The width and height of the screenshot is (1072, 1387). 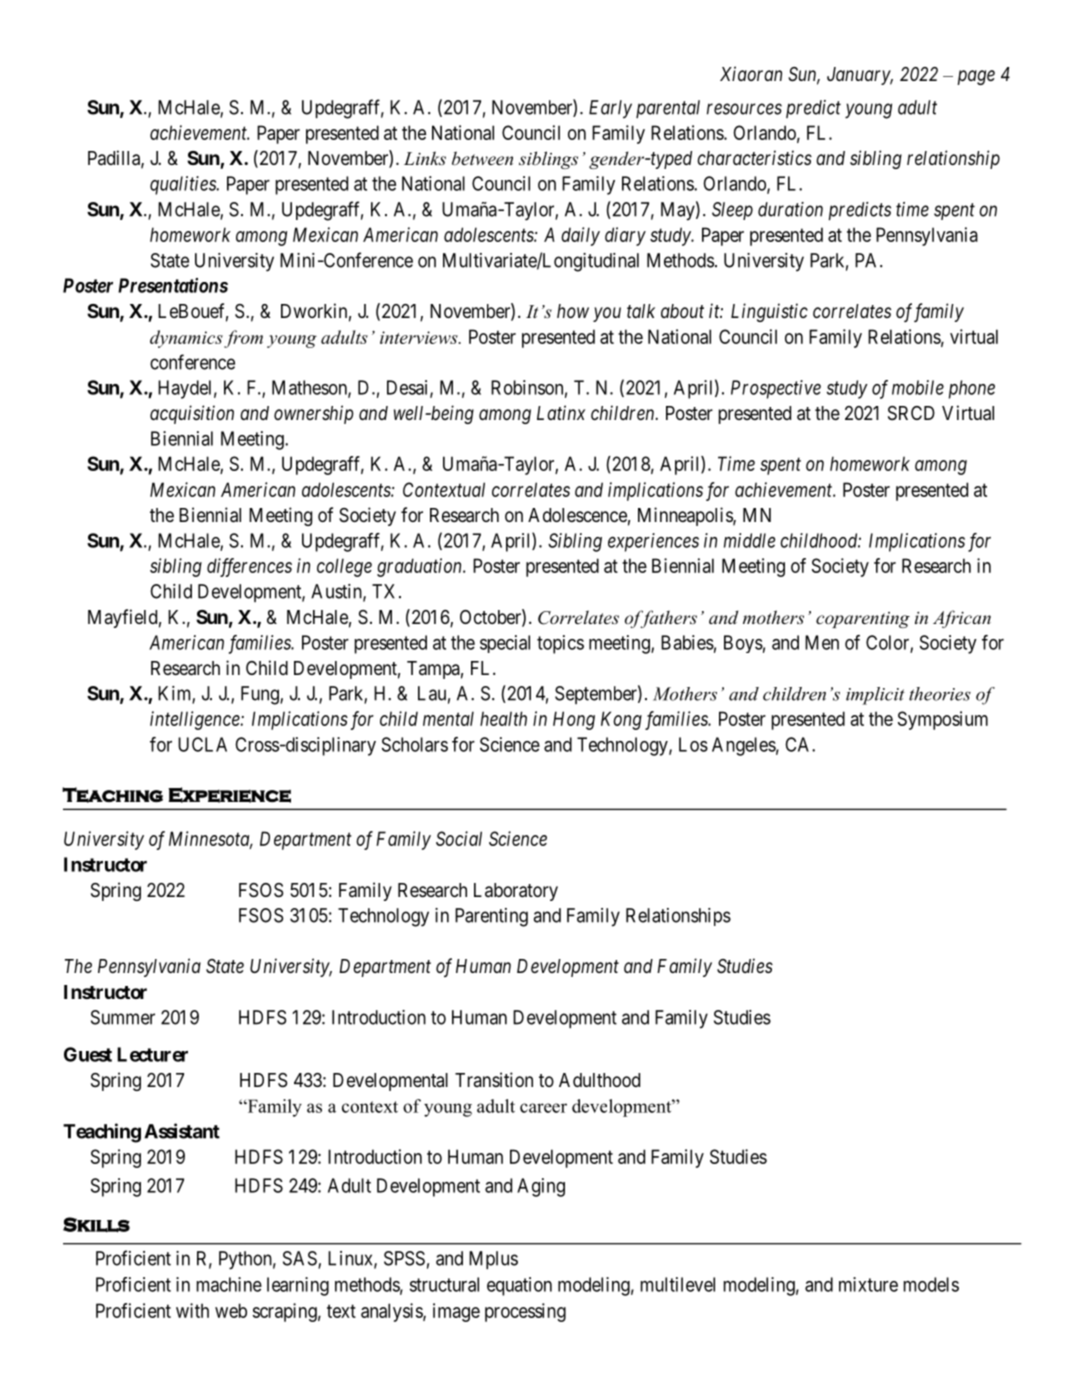 What do you see at coordinates (943, 720) in the screenshot?
I see `Symposium` at bounding box center [943, 720].
